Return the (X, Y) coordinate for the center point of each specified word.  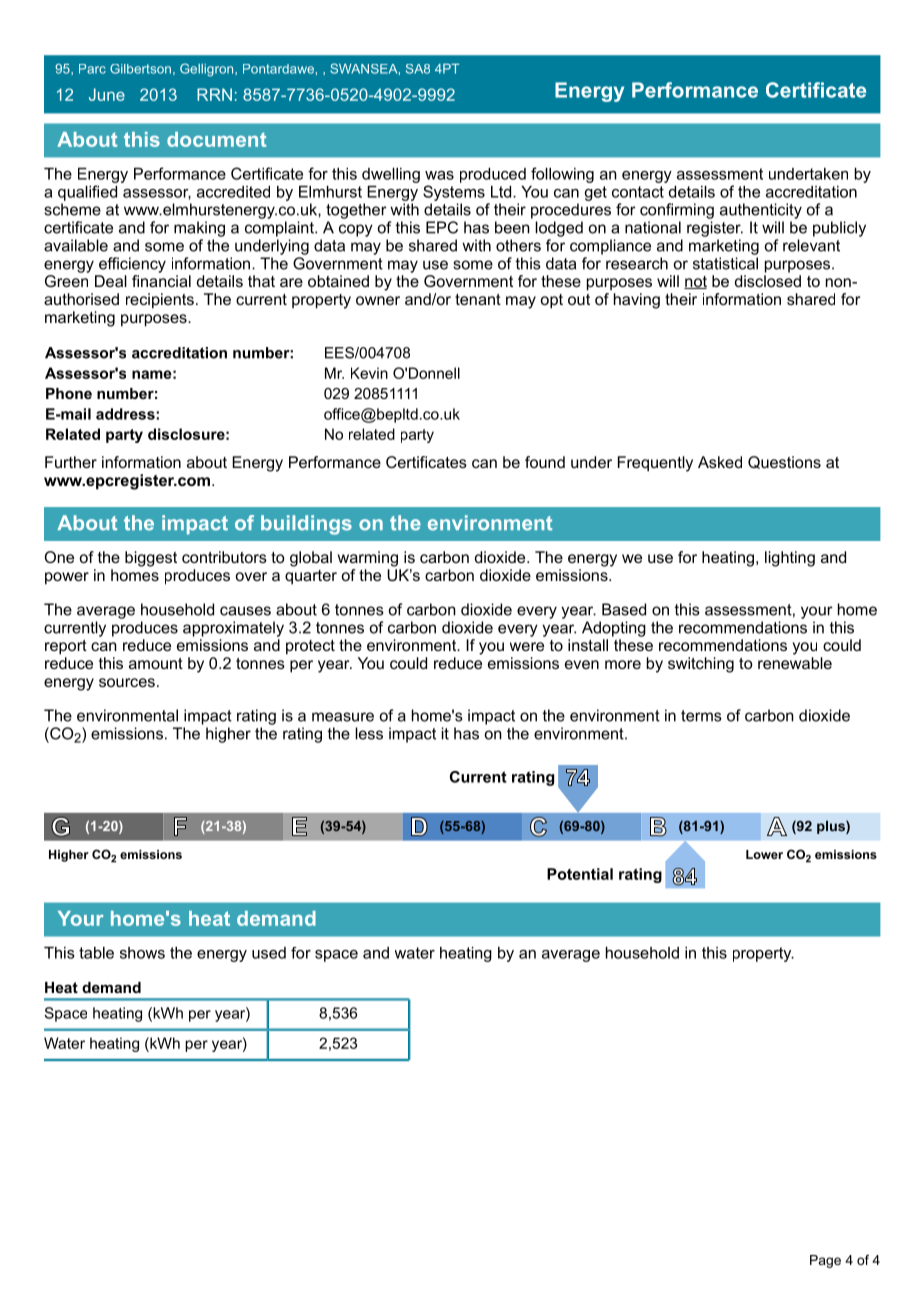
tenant (478, 299)
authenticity (761, 211)
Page (825, 1261)
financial (161, 281)
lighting (790, 559)
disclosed (768, 281)
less (369, 733)
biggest (151, 559)
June (107, 94)
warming (368, 559)
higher (228, 735)
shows (142, 953)
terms (701, 716)
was (439, 175)
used (269, 953)
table (96, 953)
